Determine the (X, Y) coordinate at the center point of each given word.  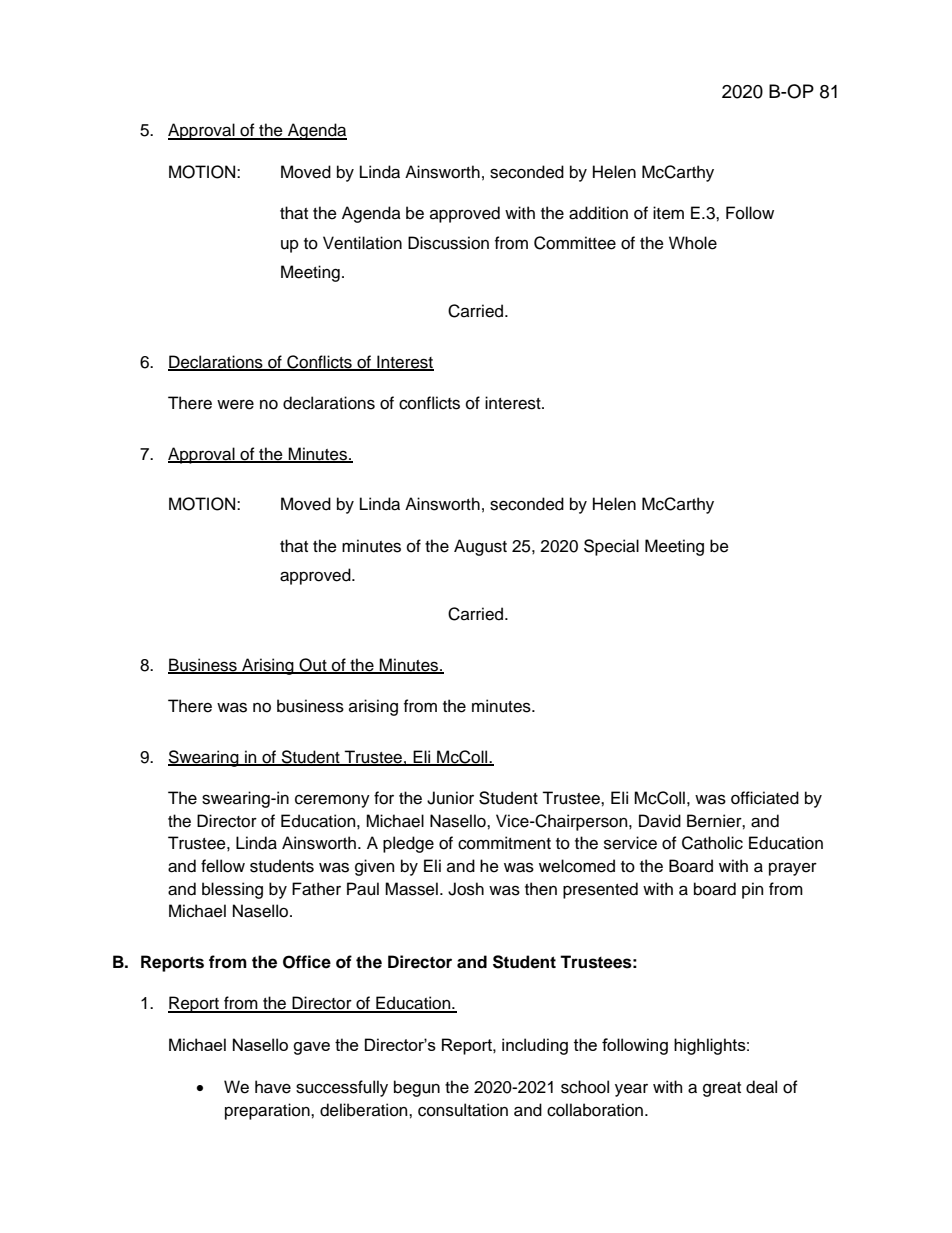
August (480, 547)
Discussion (448, 243)
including (535, 1046)
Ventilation (362, 243)
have (273, 1087)
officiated (765, 798)
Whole (693, 243)
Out (313, 666)
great (722, 1089)
